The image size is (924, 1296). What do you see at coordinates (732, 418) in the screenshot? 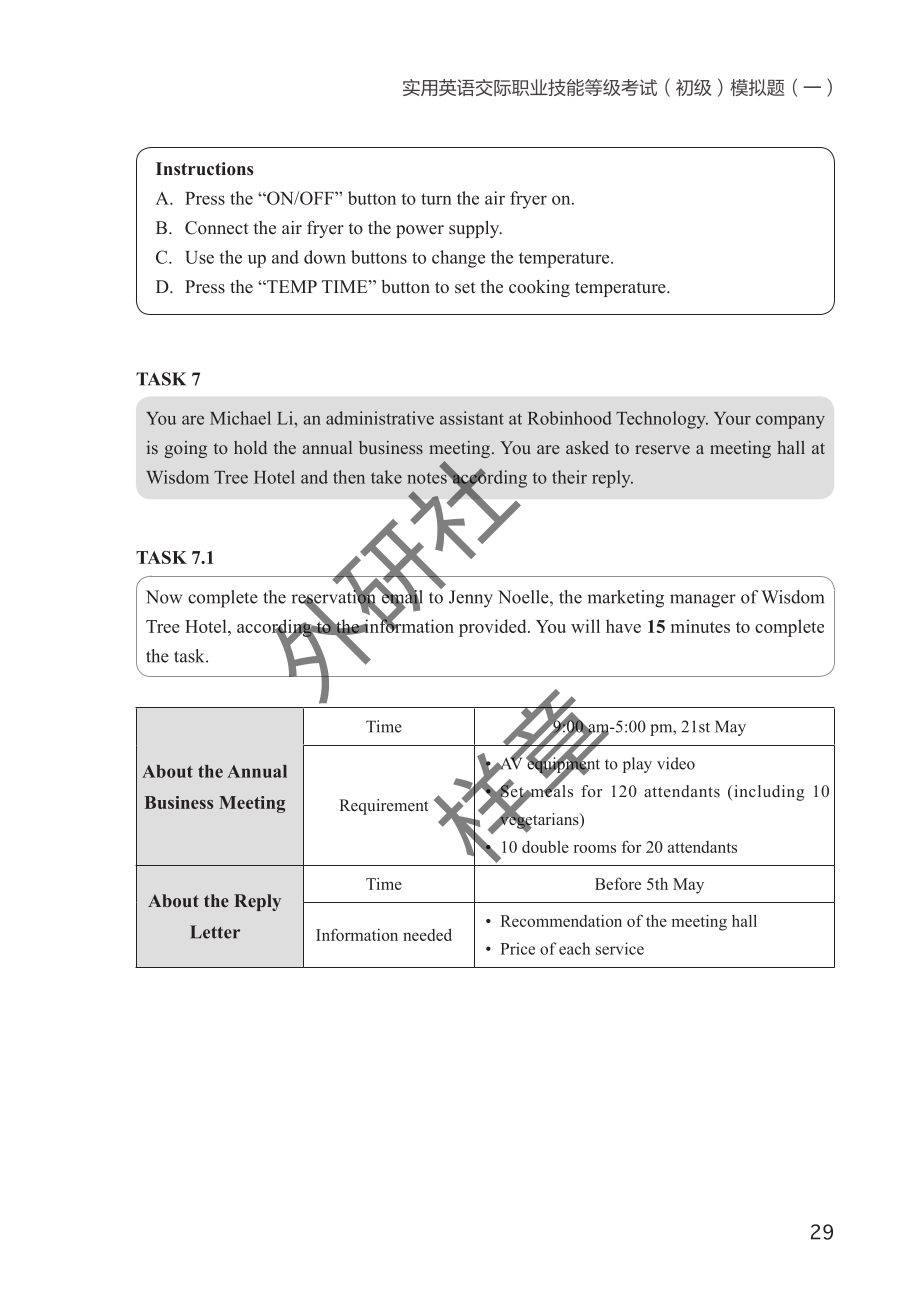
I see `Your` at bounding box center [732, 418].
